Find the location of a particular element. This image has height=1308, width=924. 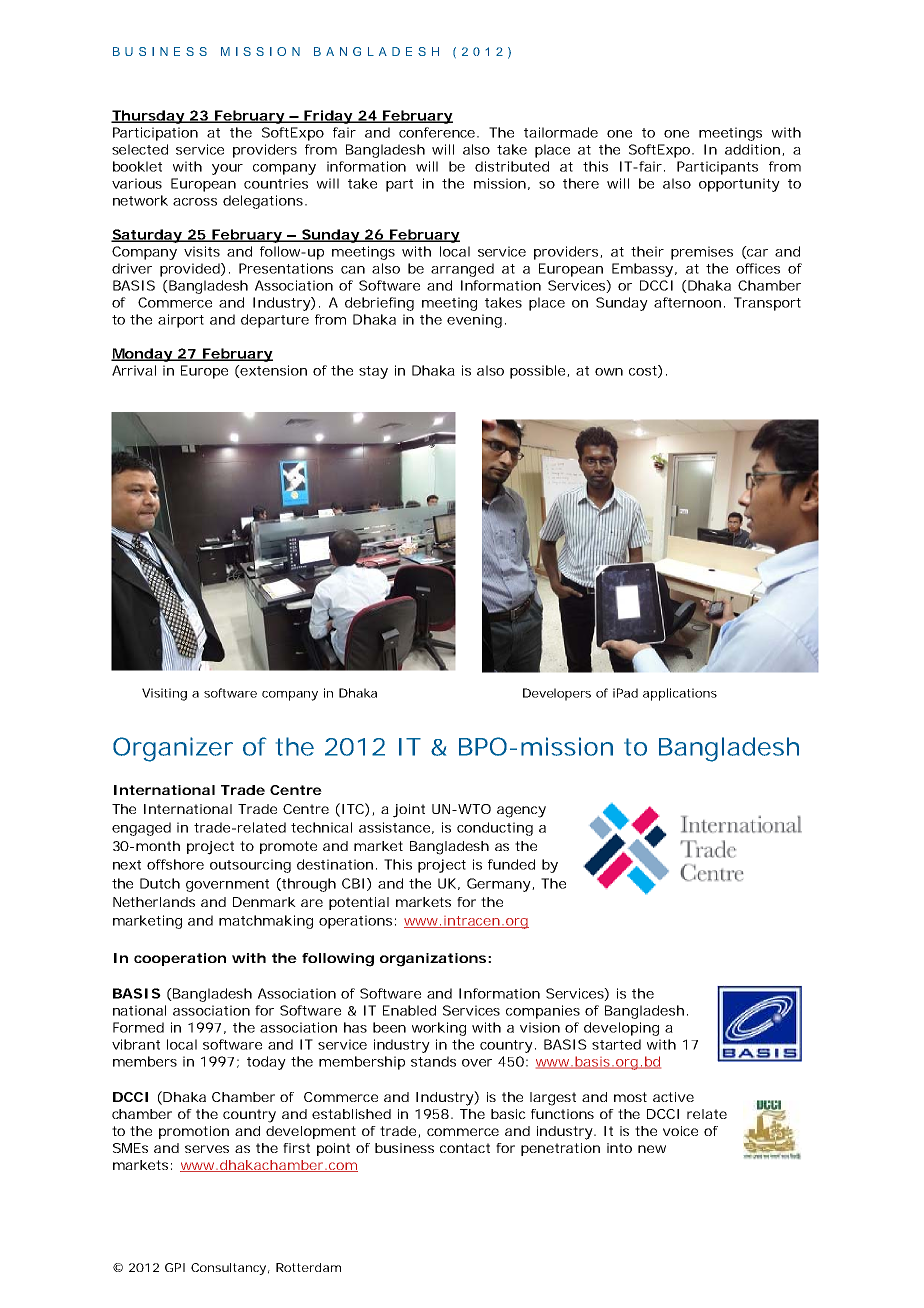

new is located at coordinates (652, 1149).
